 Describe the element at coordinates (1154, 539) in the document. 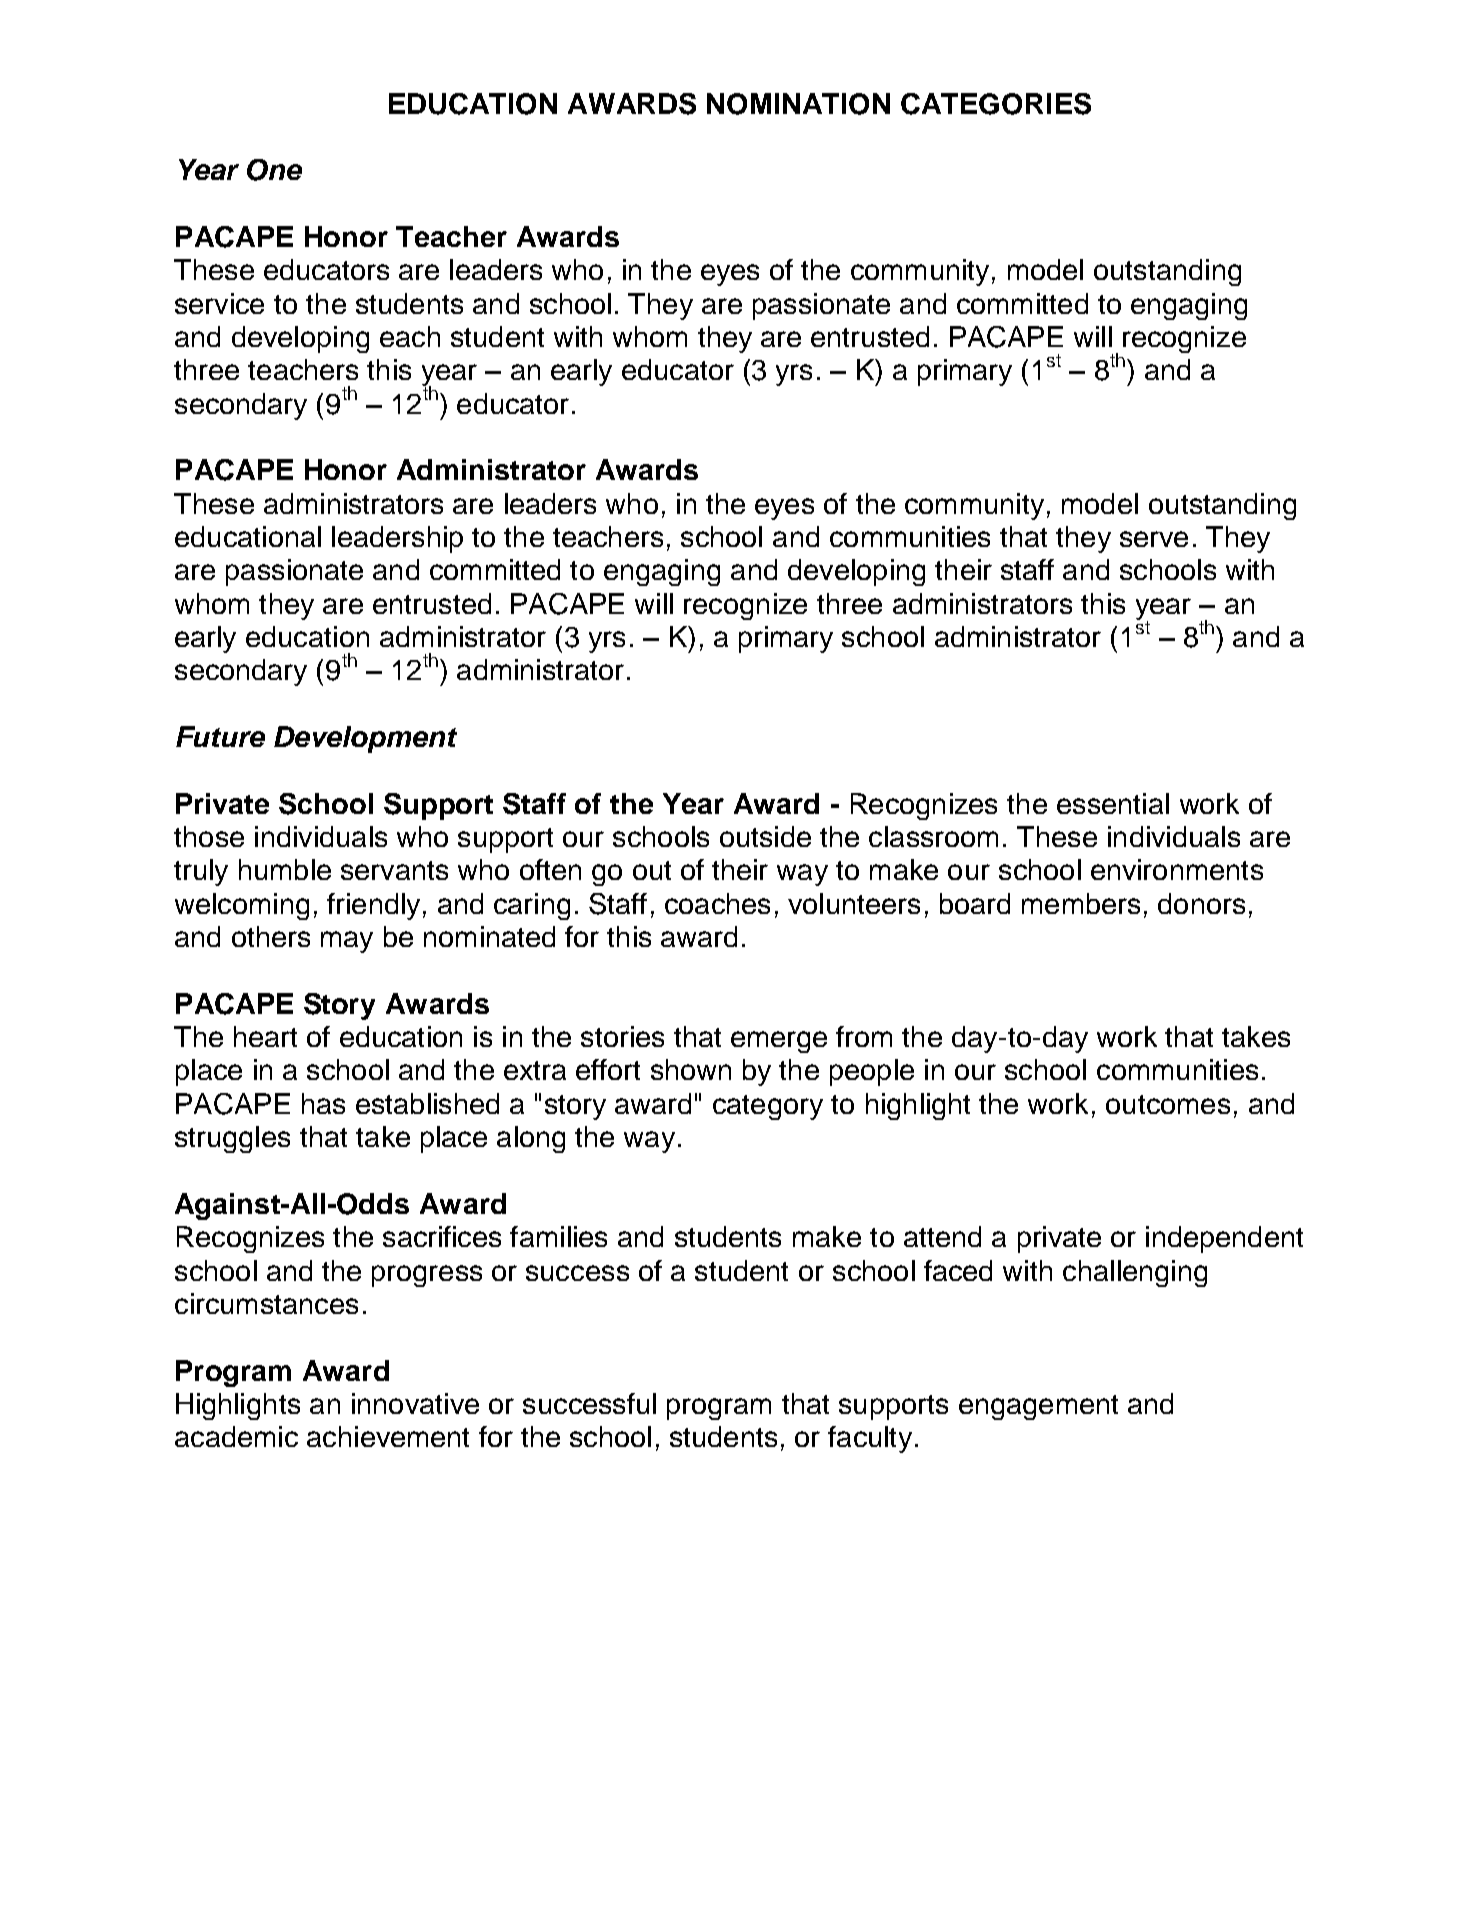

I see `serve` at that location.
